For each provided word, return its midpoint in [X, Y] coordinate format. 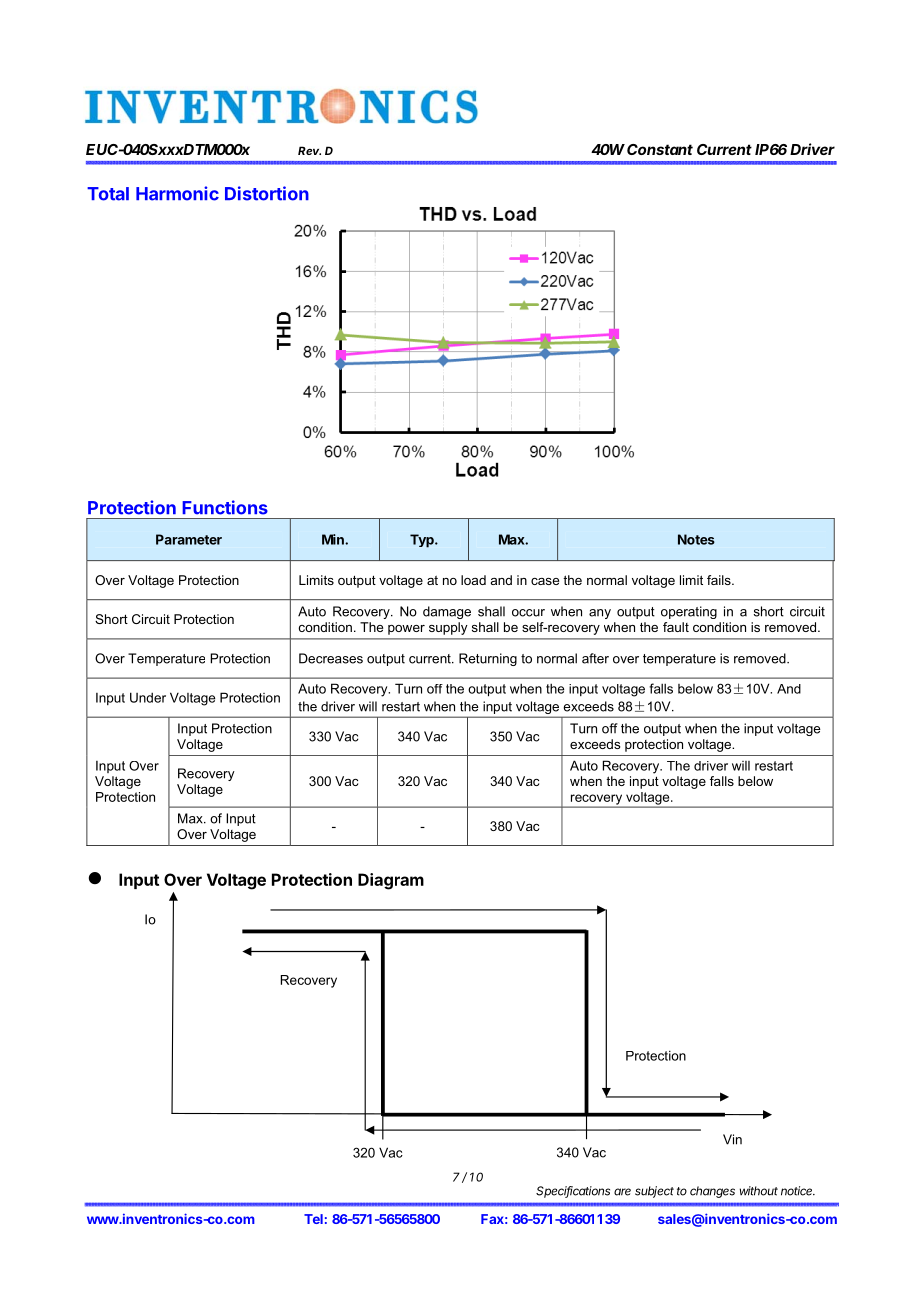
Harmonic [177, 193]
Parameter [189, 539]
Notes [696, 539]
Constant [660, 149]
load [473, 580]
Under [148, 697]
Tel [313, 1219]
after [595, 658]
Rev [309, 150]
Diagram [391, 881]
